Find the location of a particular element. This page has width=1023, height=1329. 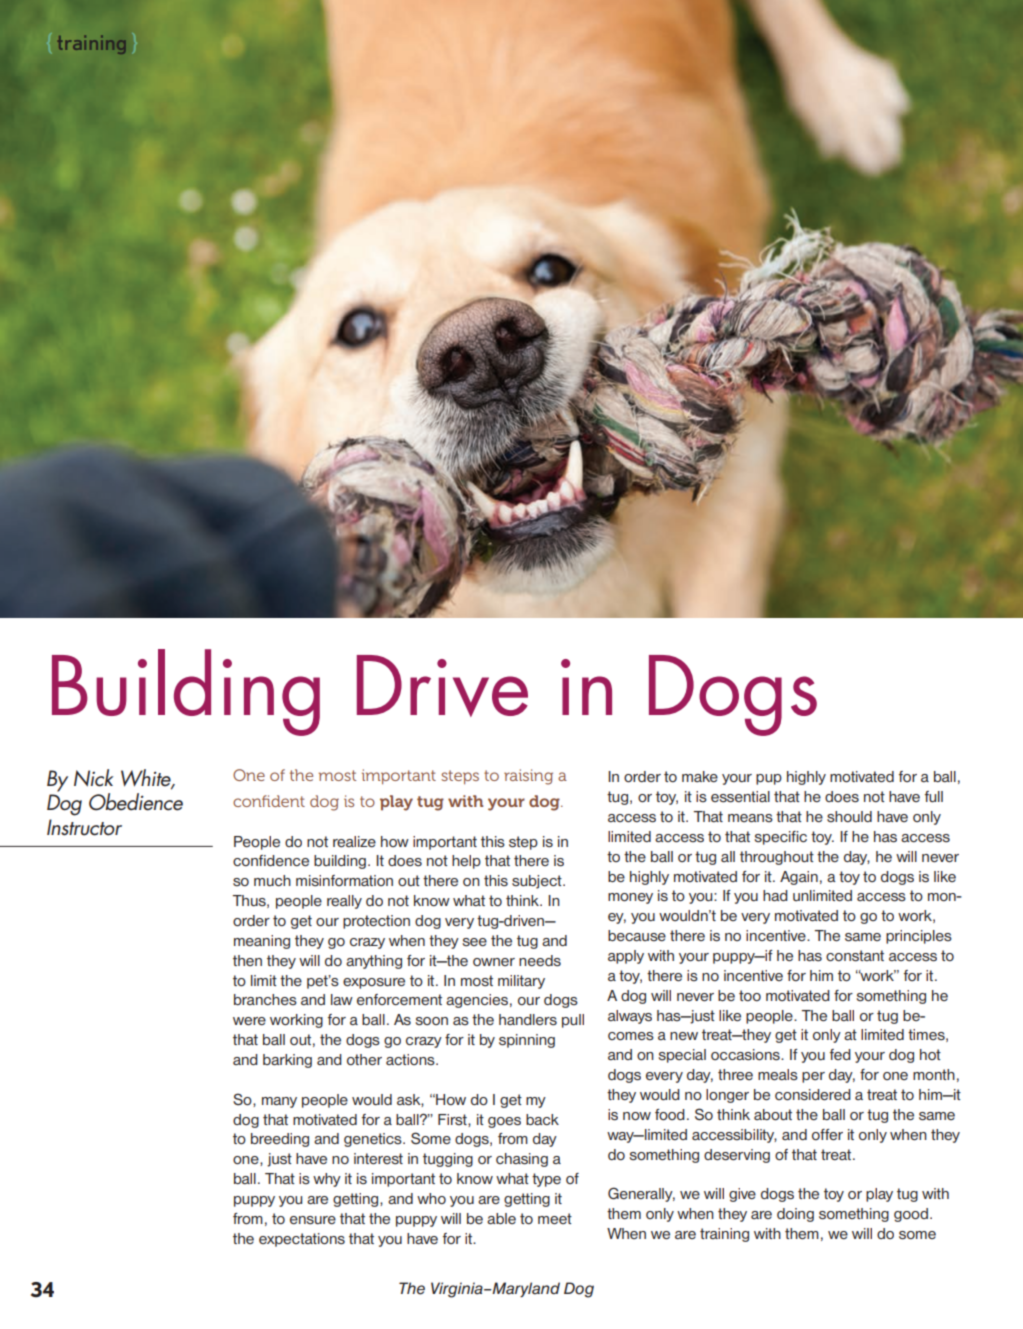

goes is located at coordinates (504, 1122).
